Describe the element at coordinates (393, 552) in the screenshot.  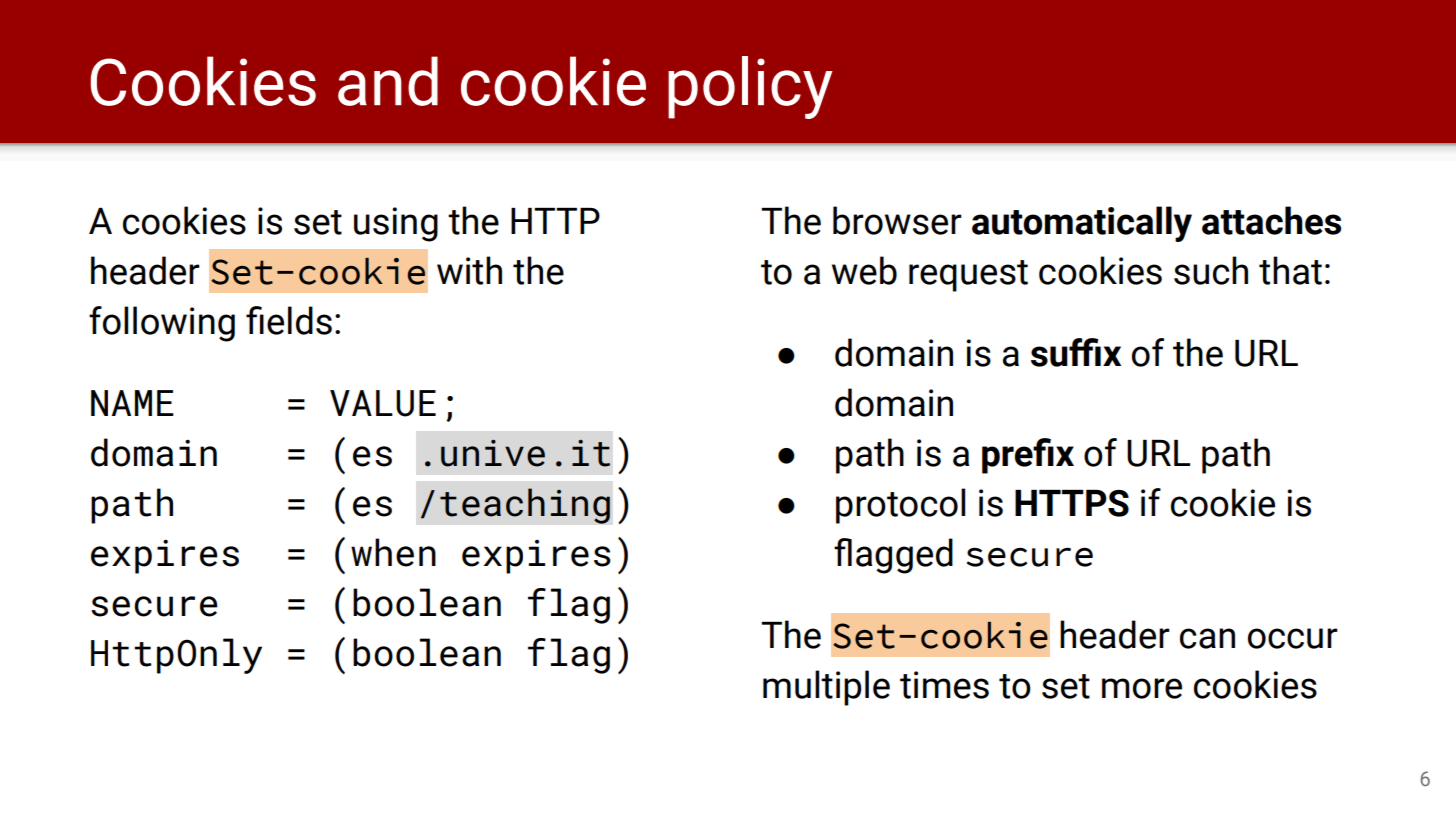
I see `when` at that location.
